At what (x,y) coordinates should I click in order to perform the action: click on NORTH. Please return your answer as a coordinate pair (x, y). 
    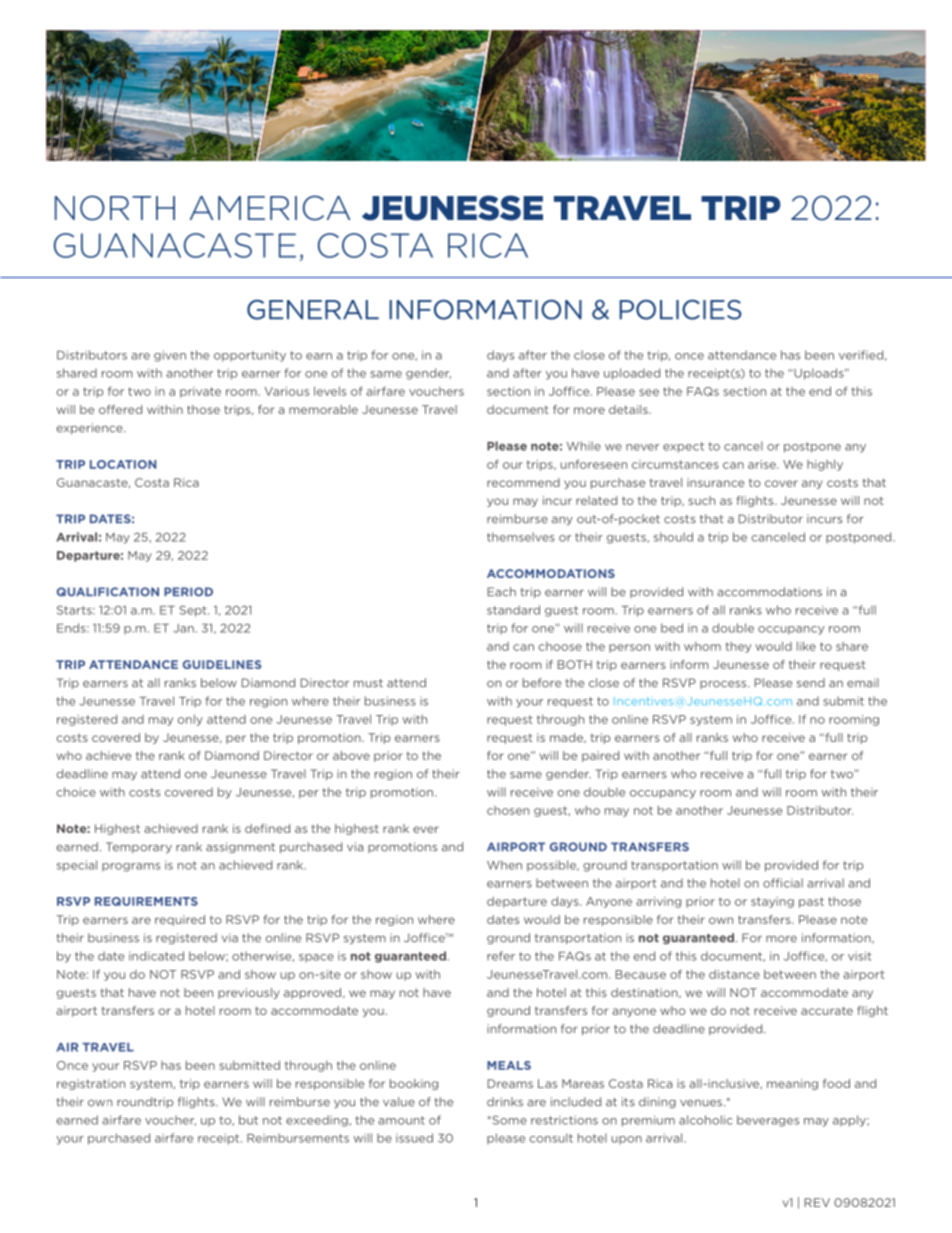
    Looking at the image, I should click on (115, 208).
